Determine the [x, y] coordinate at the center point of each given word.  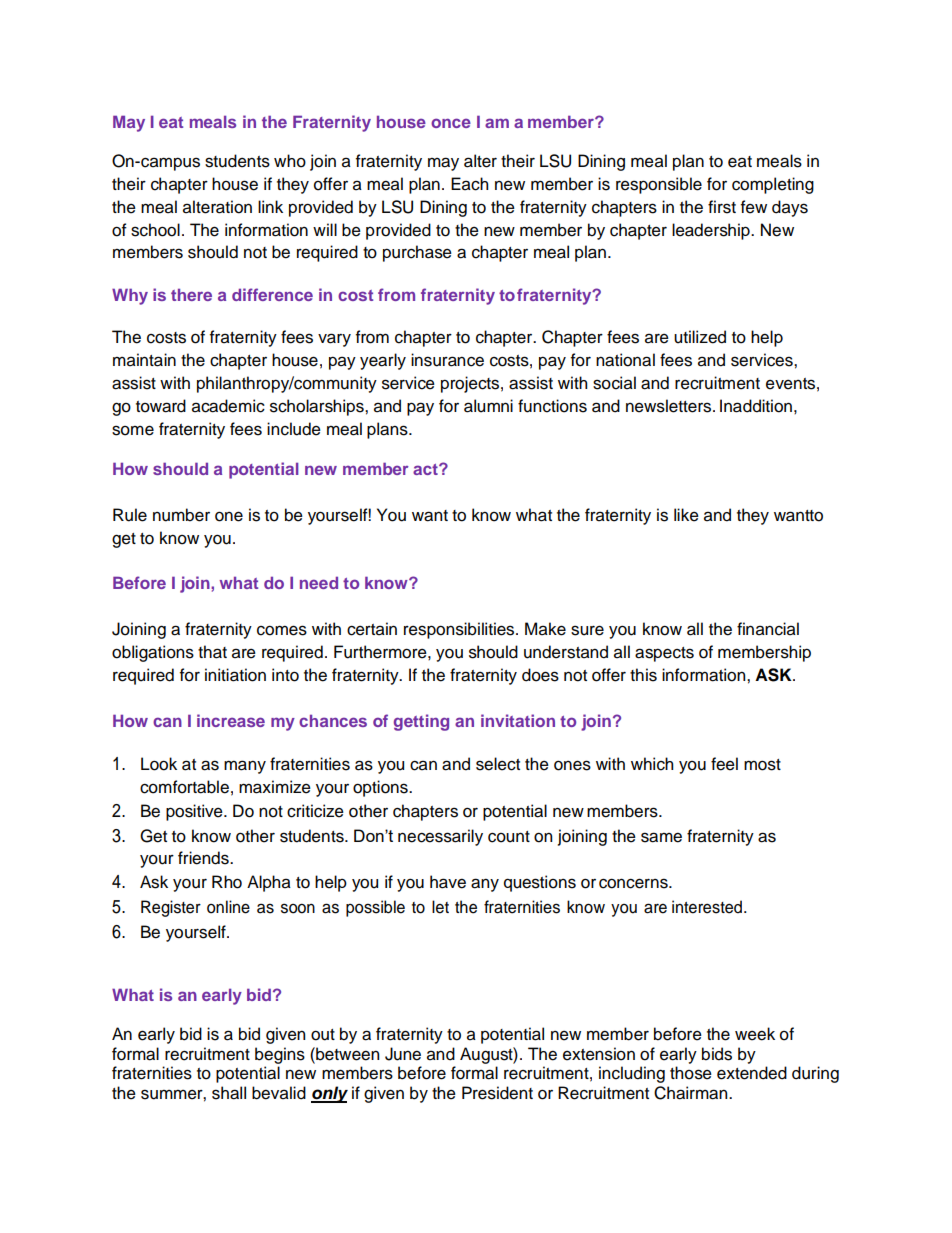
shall [229, 1093]
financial [768, 629]
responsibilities [460, 630]
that [212, 652]
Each [469, 184]
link [270, 206]
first [722, 207]
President [497, 1093]
